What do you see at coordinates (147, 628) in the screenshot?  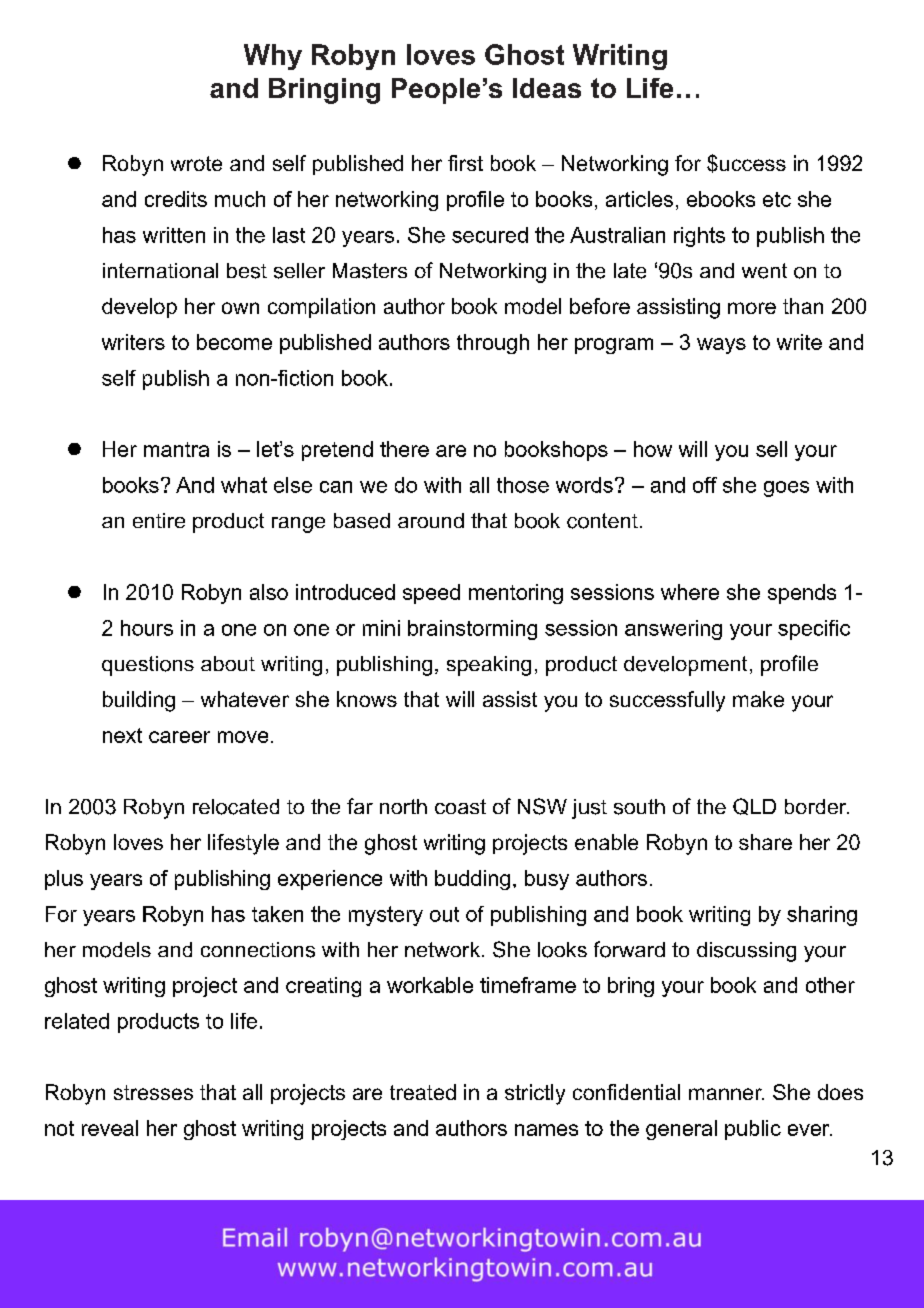 I see `hours` at bounding box center [147, 628].
